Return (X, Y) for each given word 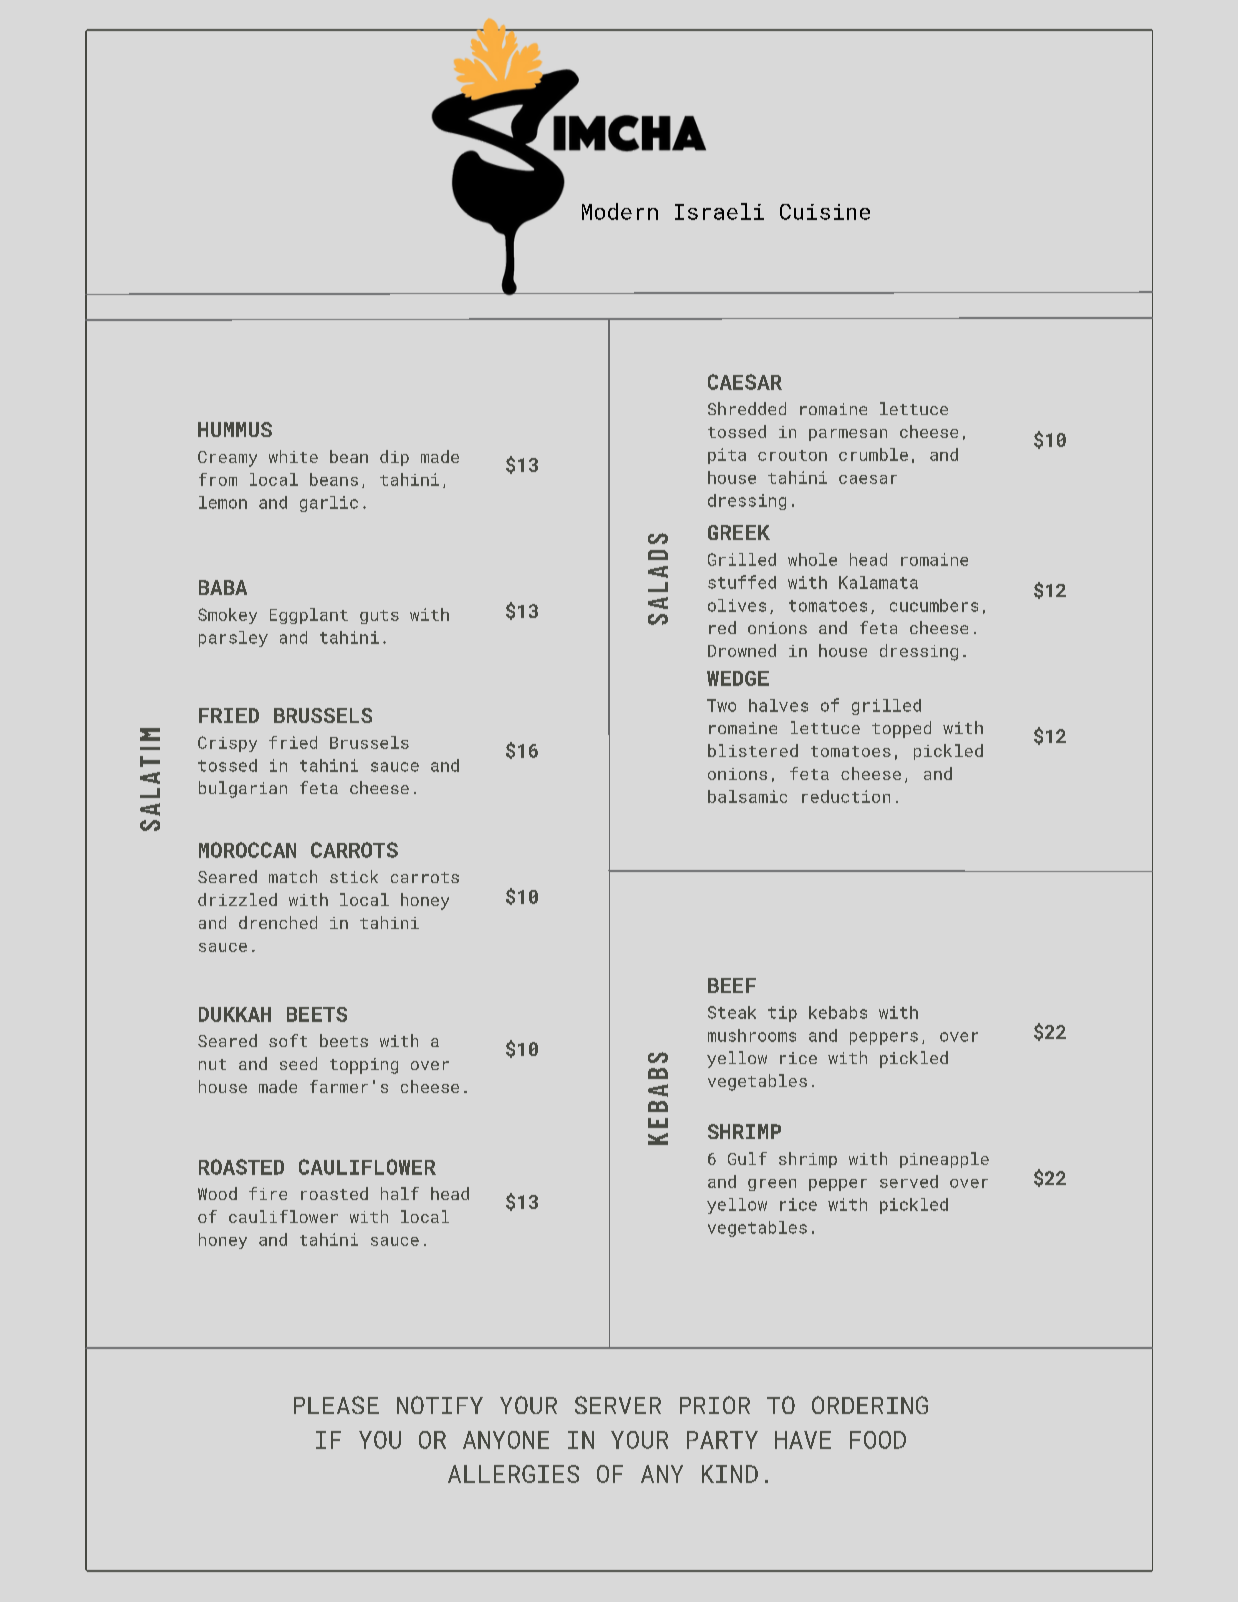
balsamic (747, 796)
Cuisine (825, 212)
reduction (846, 796)
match (293, 876)
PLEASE (336, 1405)
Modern (620, 211)
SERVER (618, 1405)
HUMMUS (235, 429)
